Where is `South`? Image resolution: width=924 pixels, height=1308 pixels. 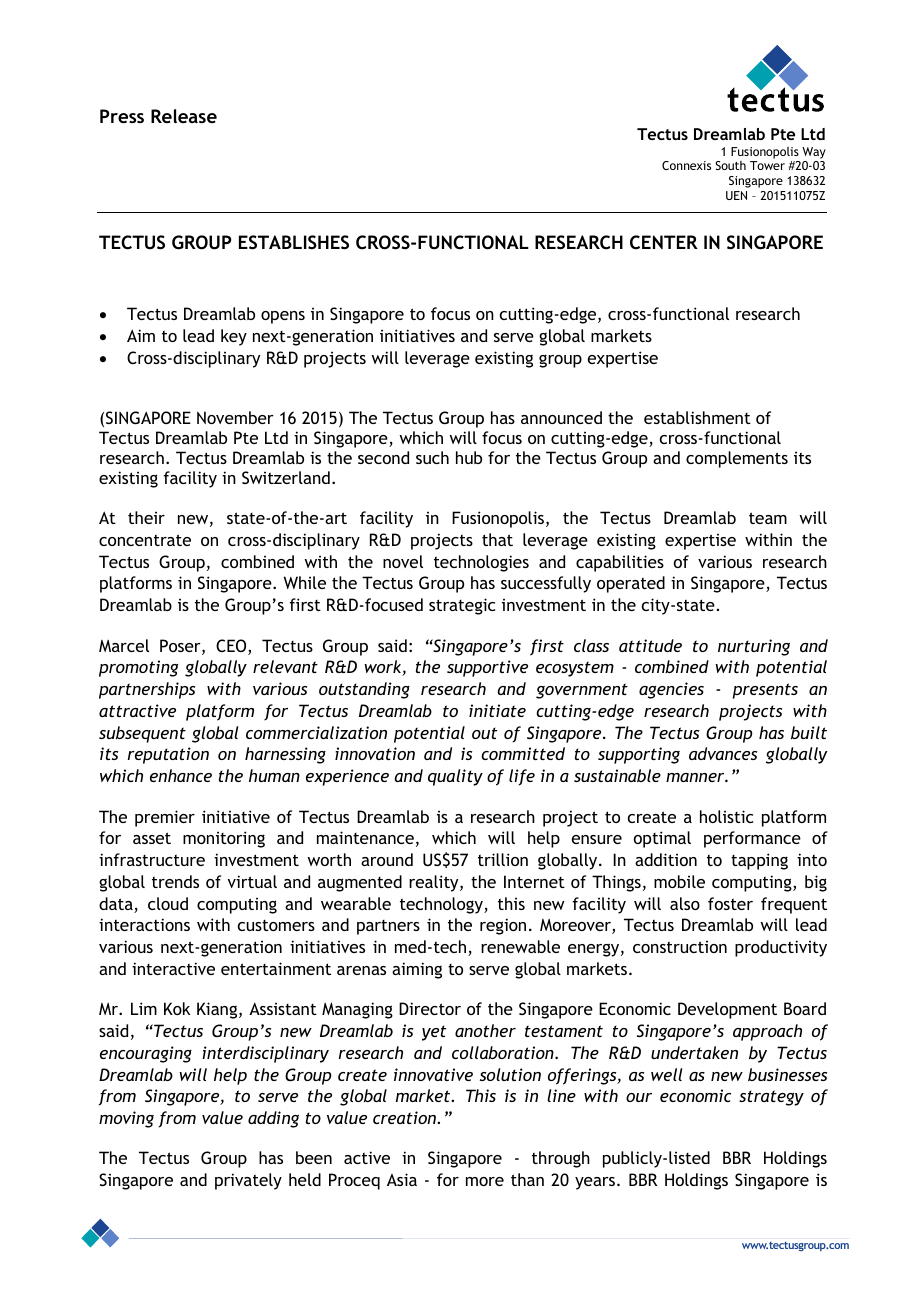
South is located at coordinates (730, 165).
